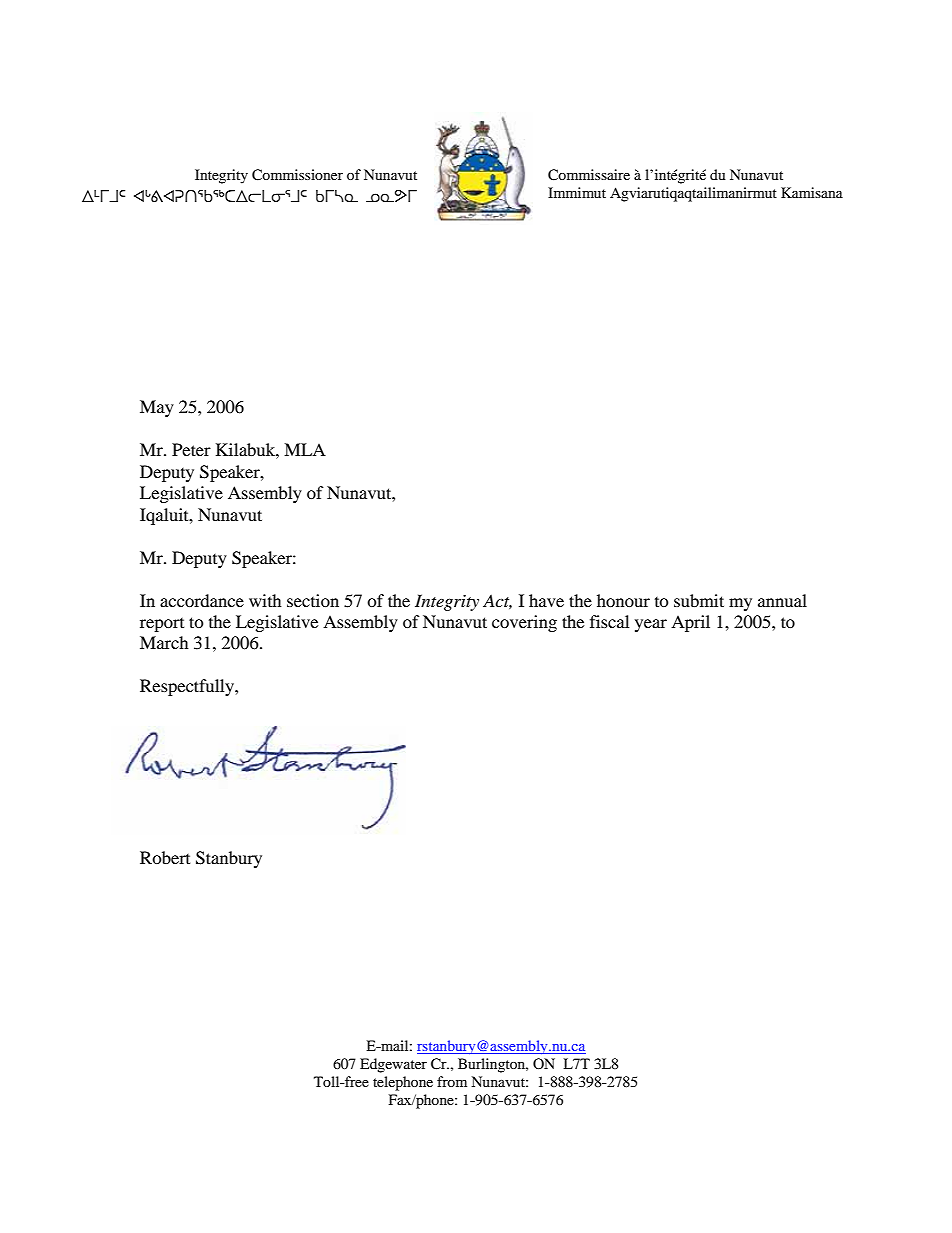  I want to click on from, so click(452, 1081).
